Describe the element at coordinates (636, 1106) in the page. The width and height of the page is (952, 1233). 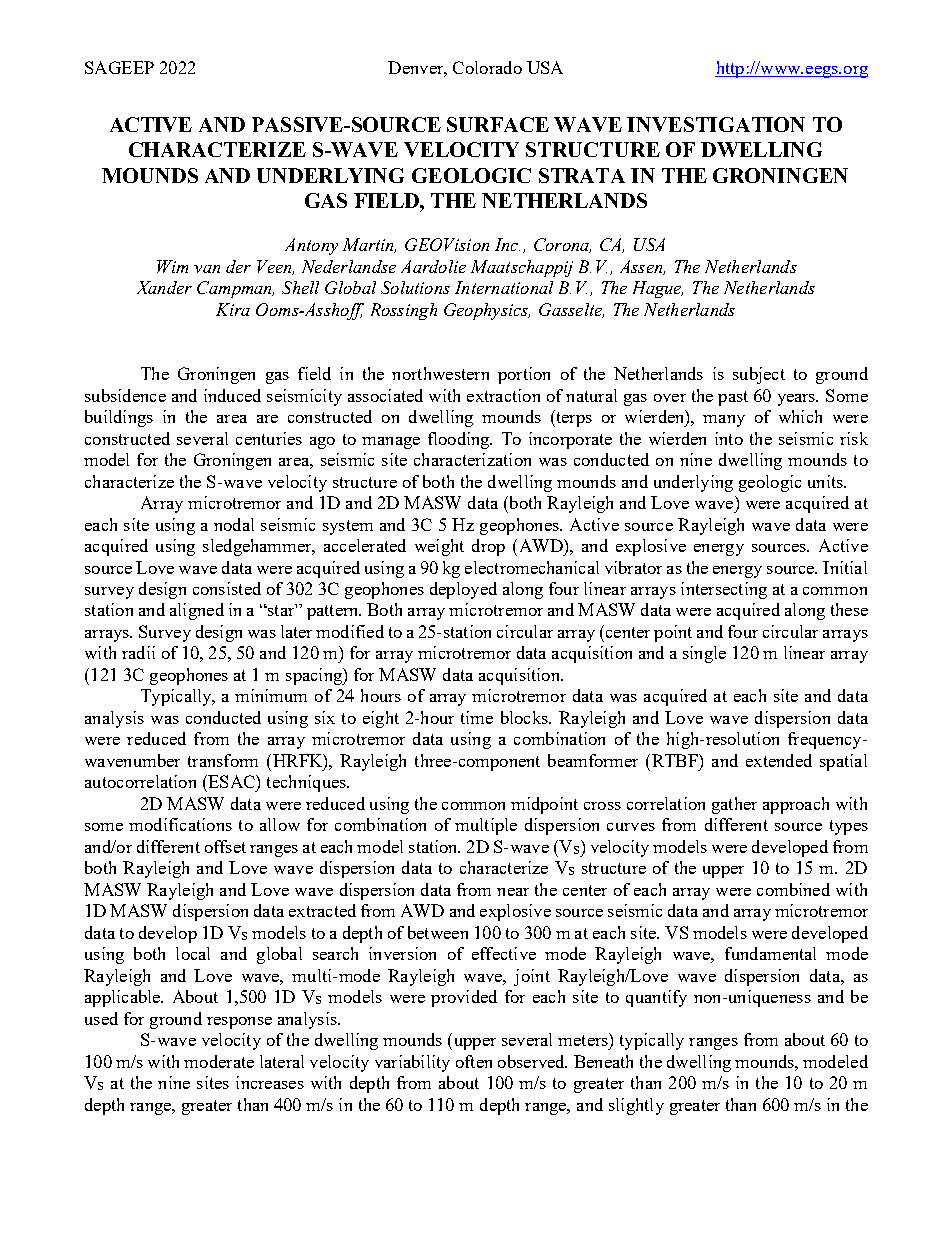
I see `slightly` at that location.
